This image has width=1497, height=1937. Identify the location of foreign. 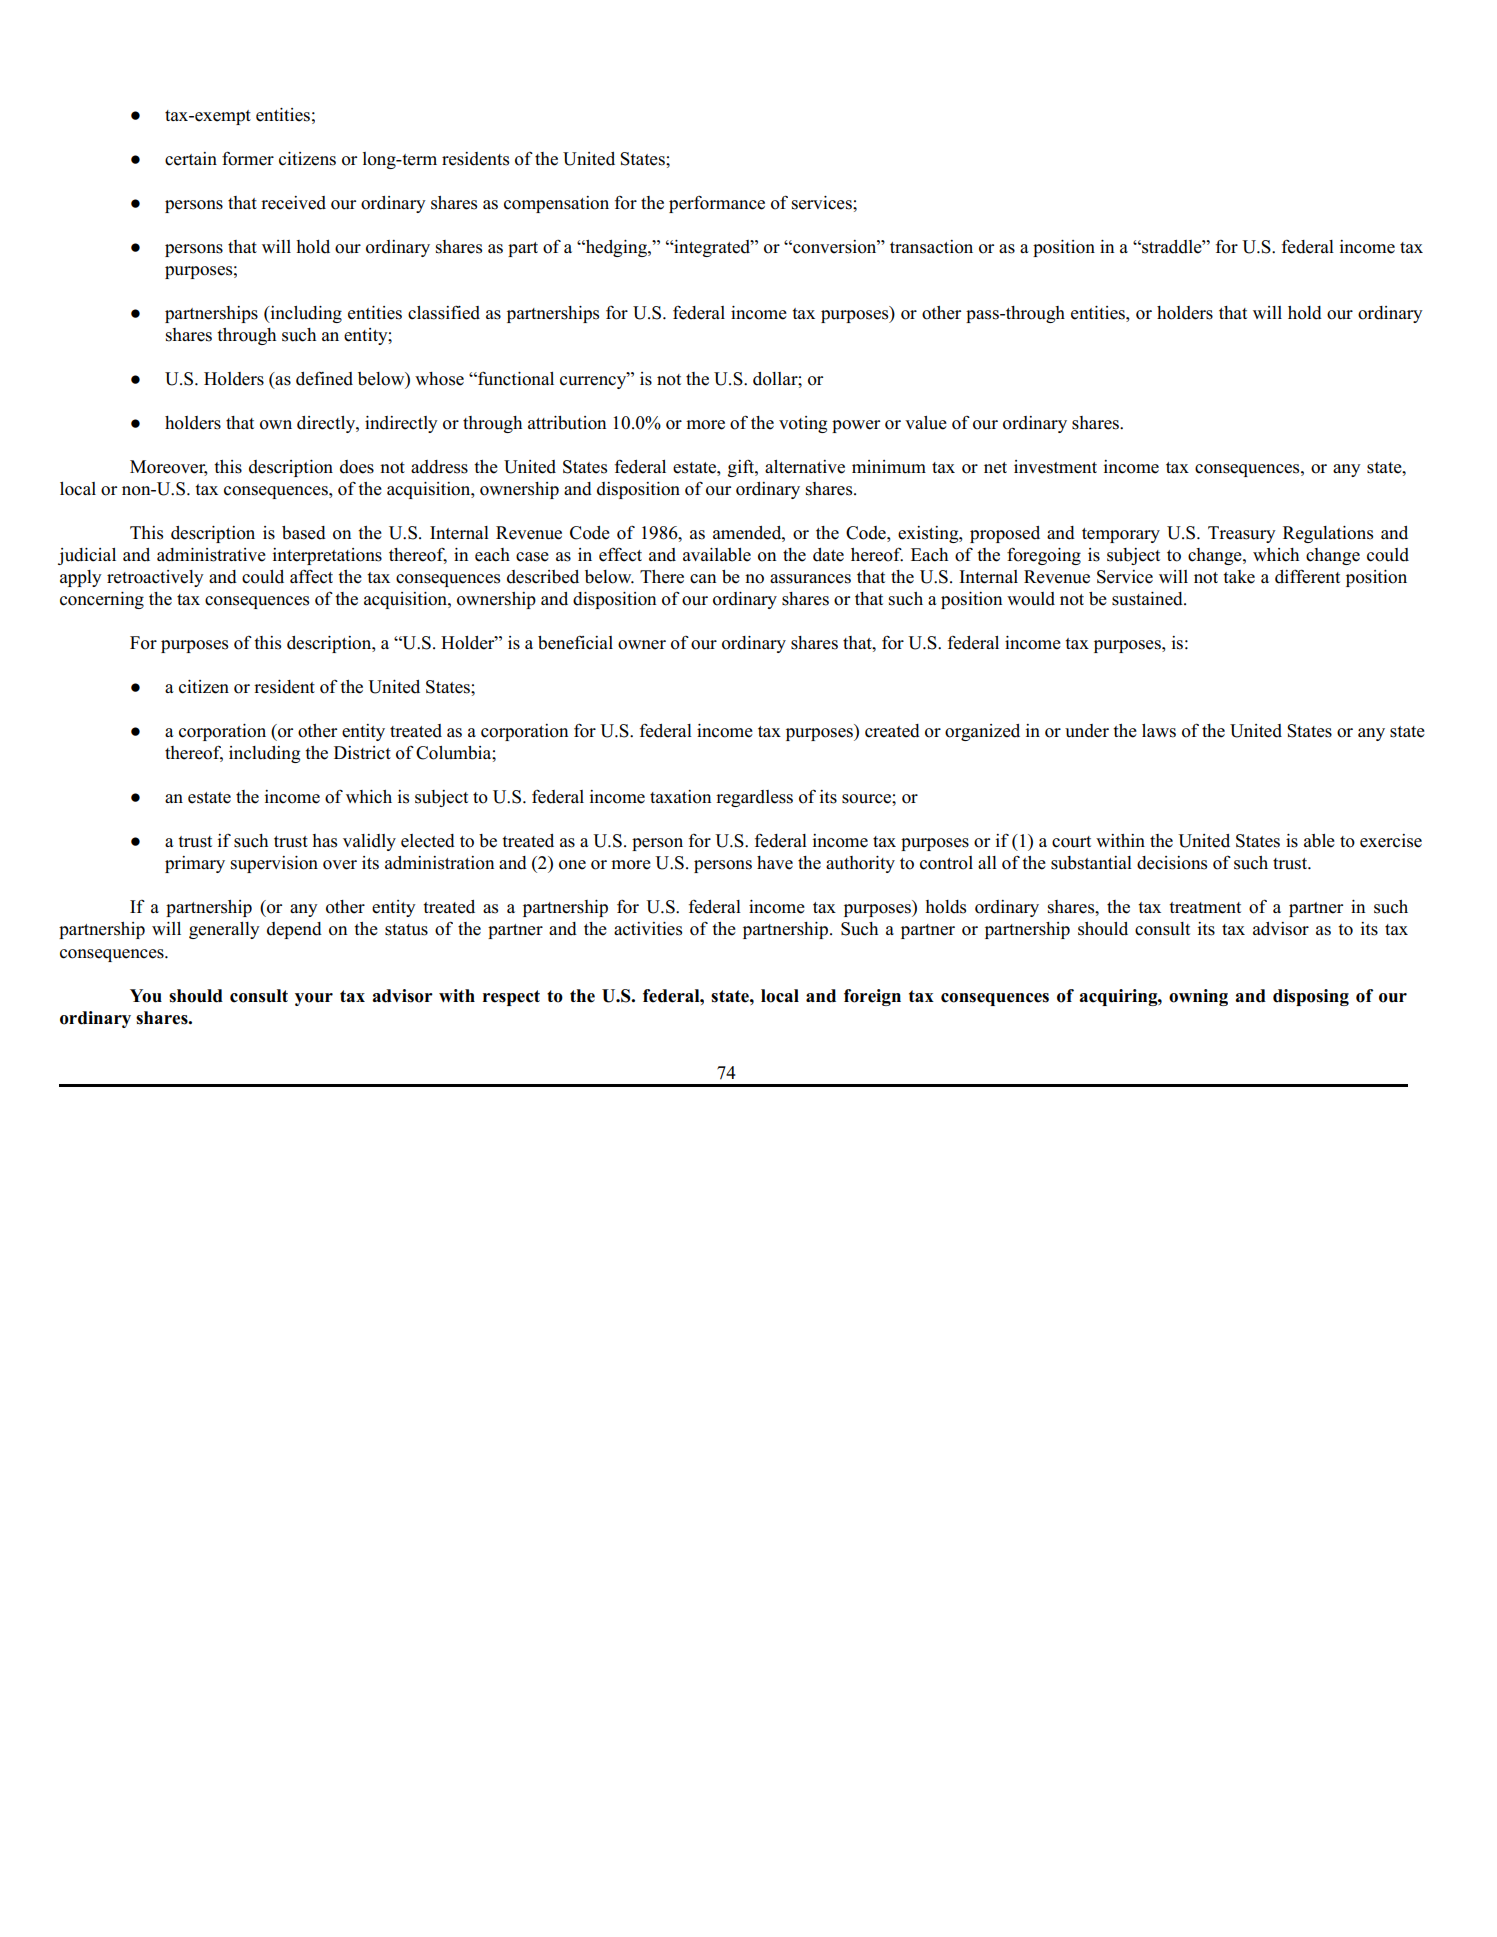
(872, 997).
